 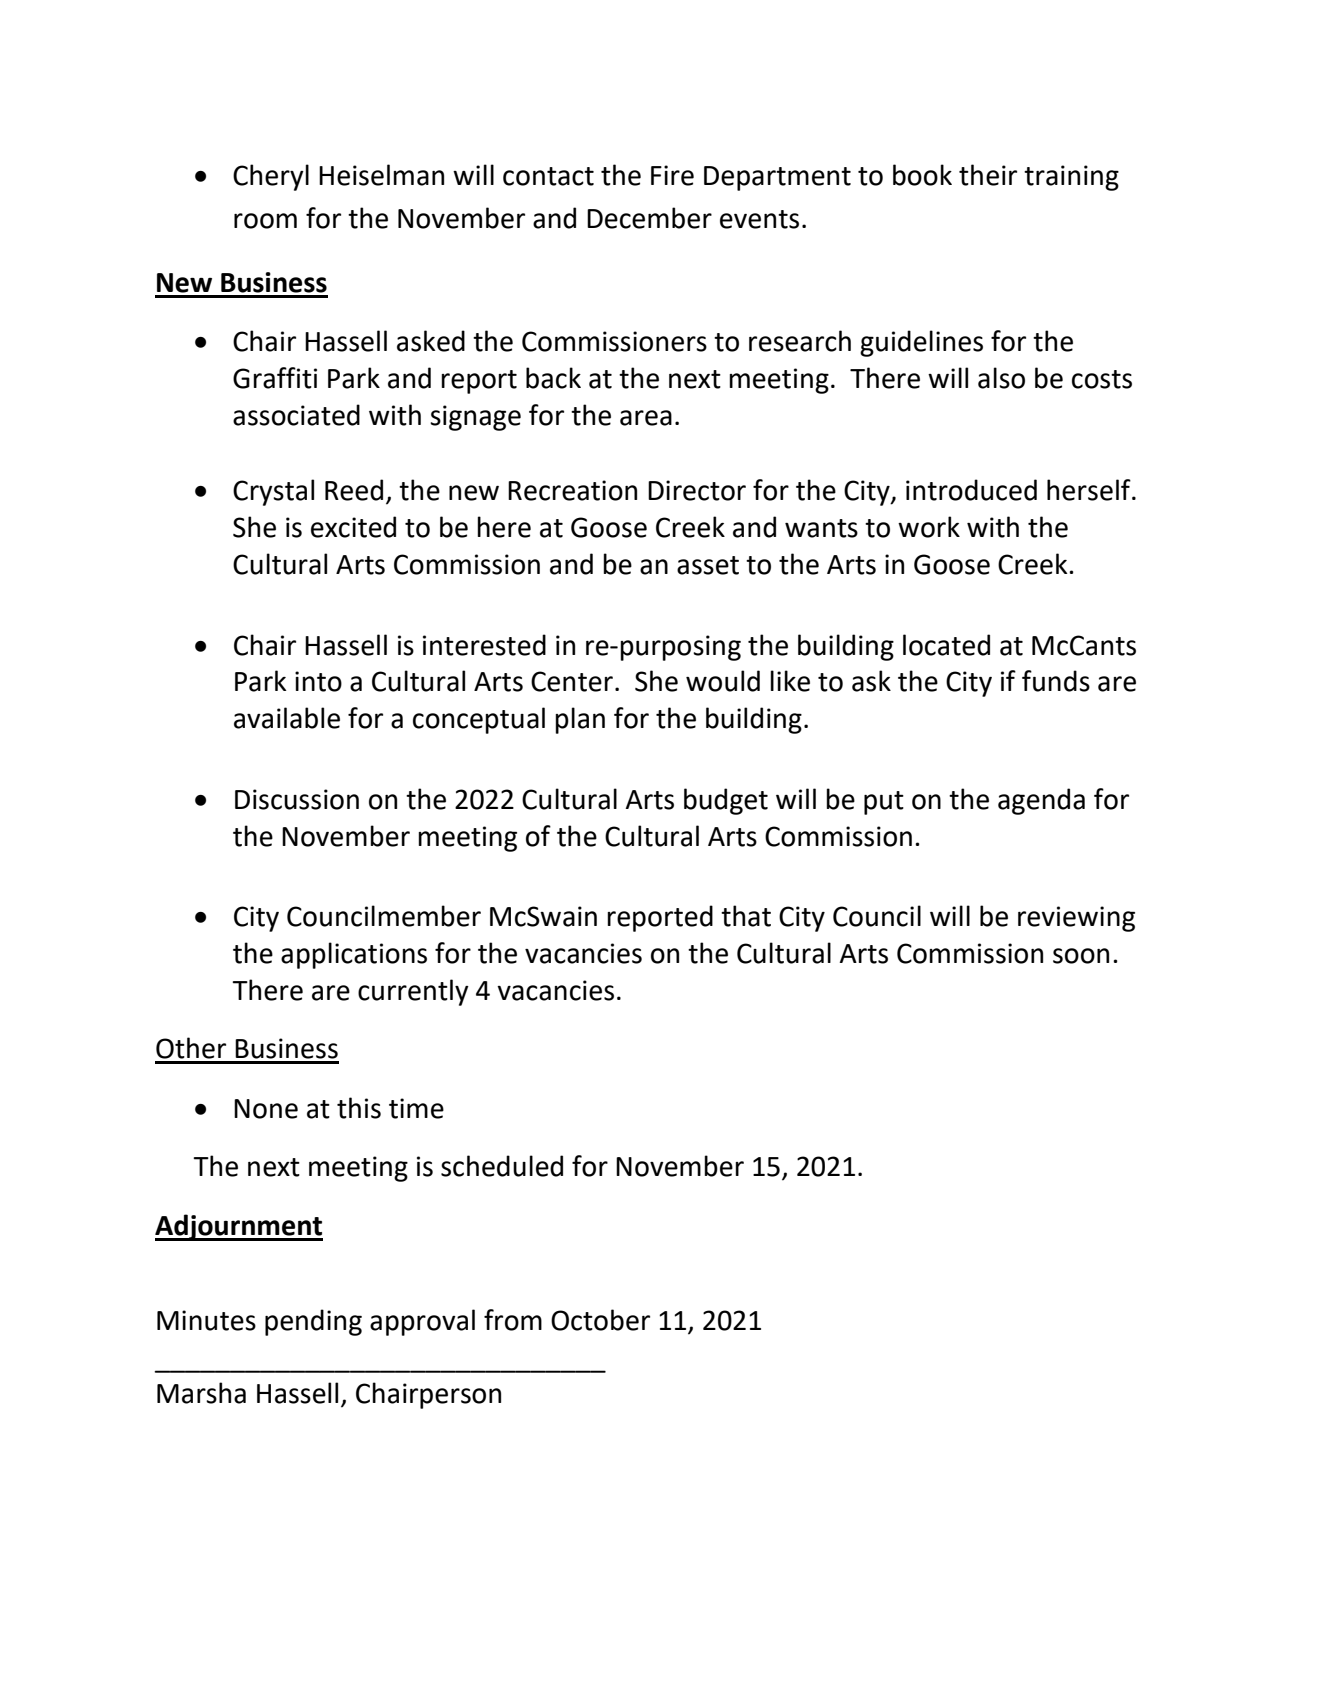 What do you see at coordinates (988, 175) in the document?
I see `their` at bounding box center [988, 175].
